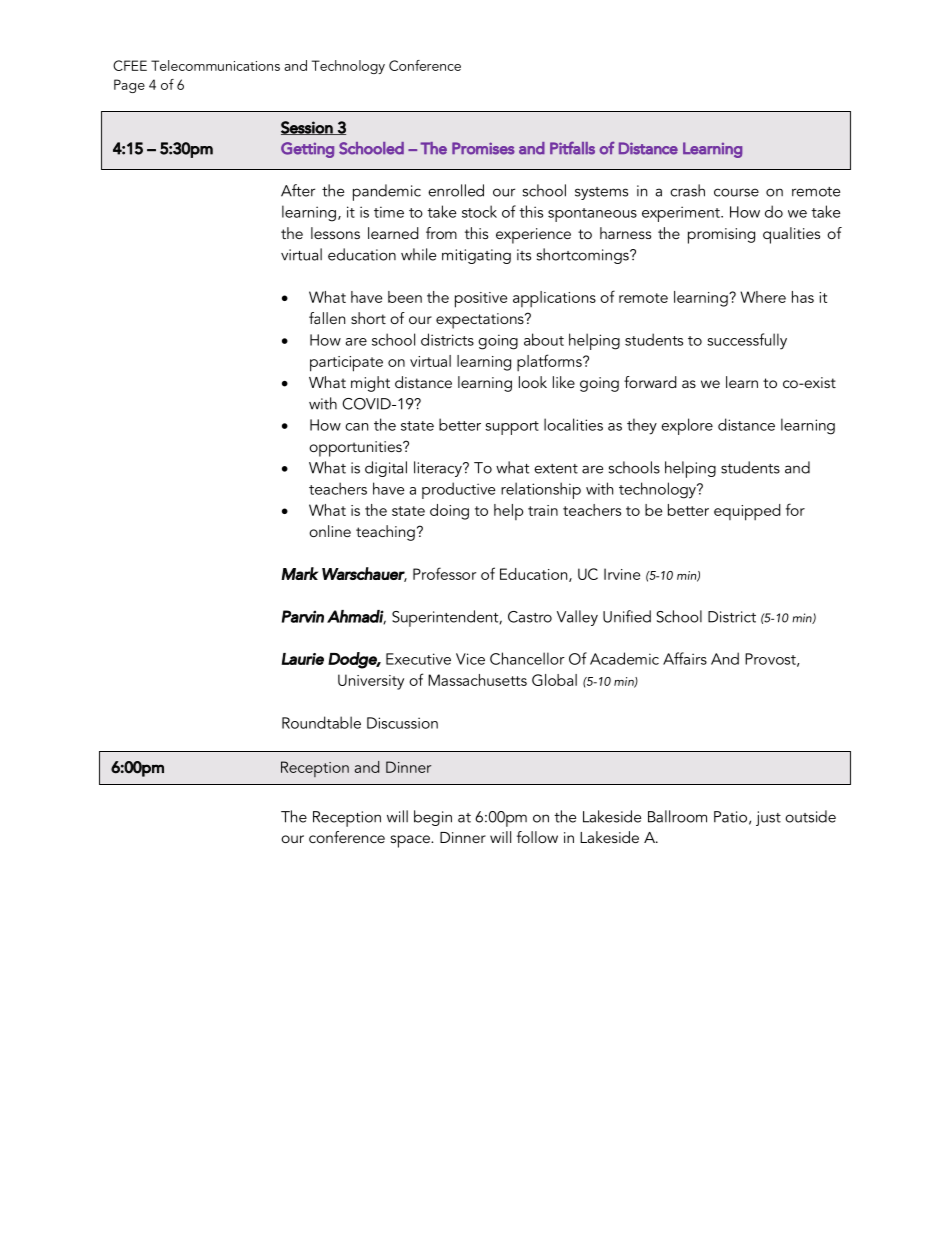  What do you see at coordinates (736, 192) in the screenshot?
I see `course` at bounding box center [736, 192].
